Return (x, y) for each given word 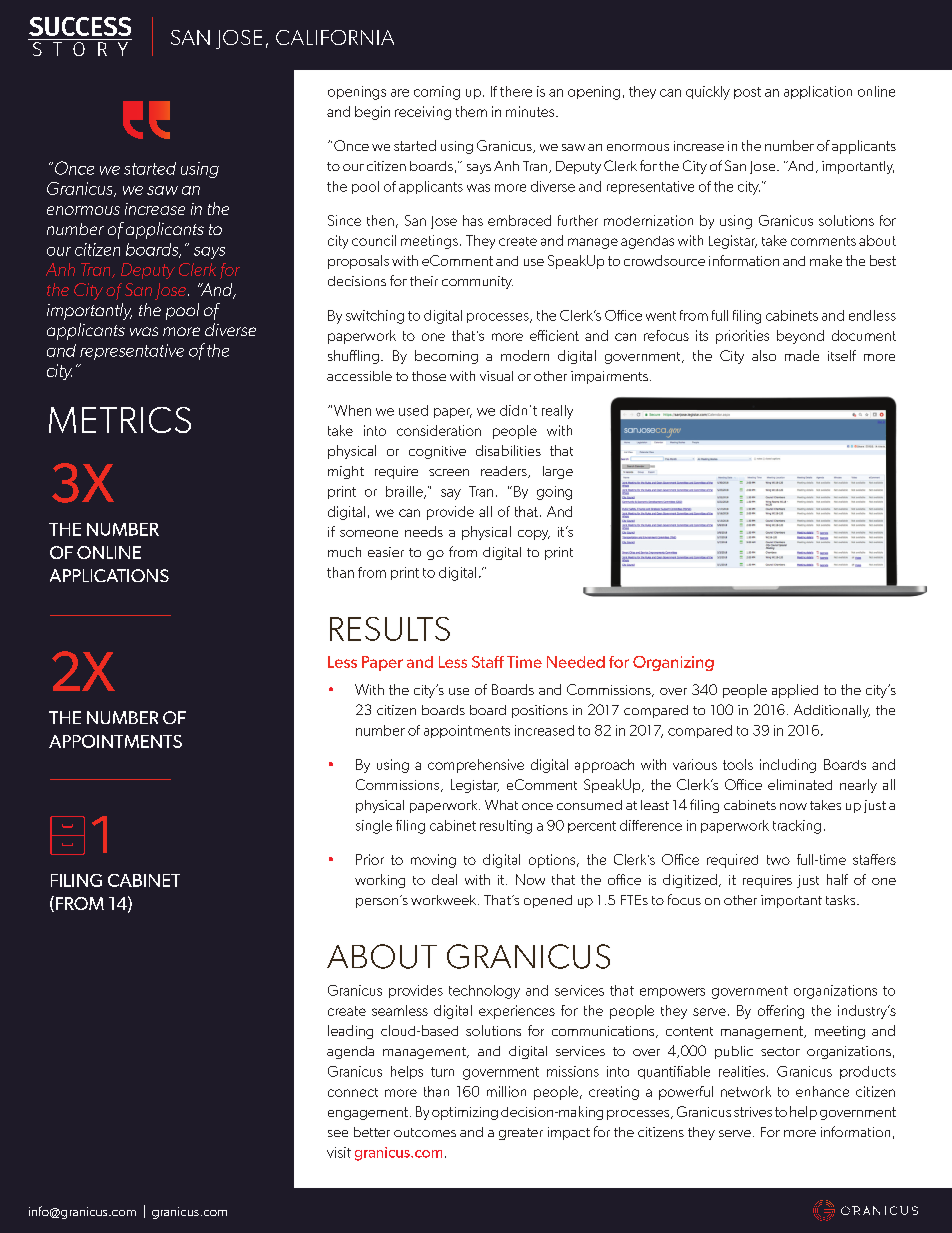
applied (795, 691)
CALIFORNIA (335, 37)
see (338, 1133)
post (747, 93)
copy (534, 535)
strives (753, 1112)
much (344, 552)
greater (521, 1134)
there (516, 91)
